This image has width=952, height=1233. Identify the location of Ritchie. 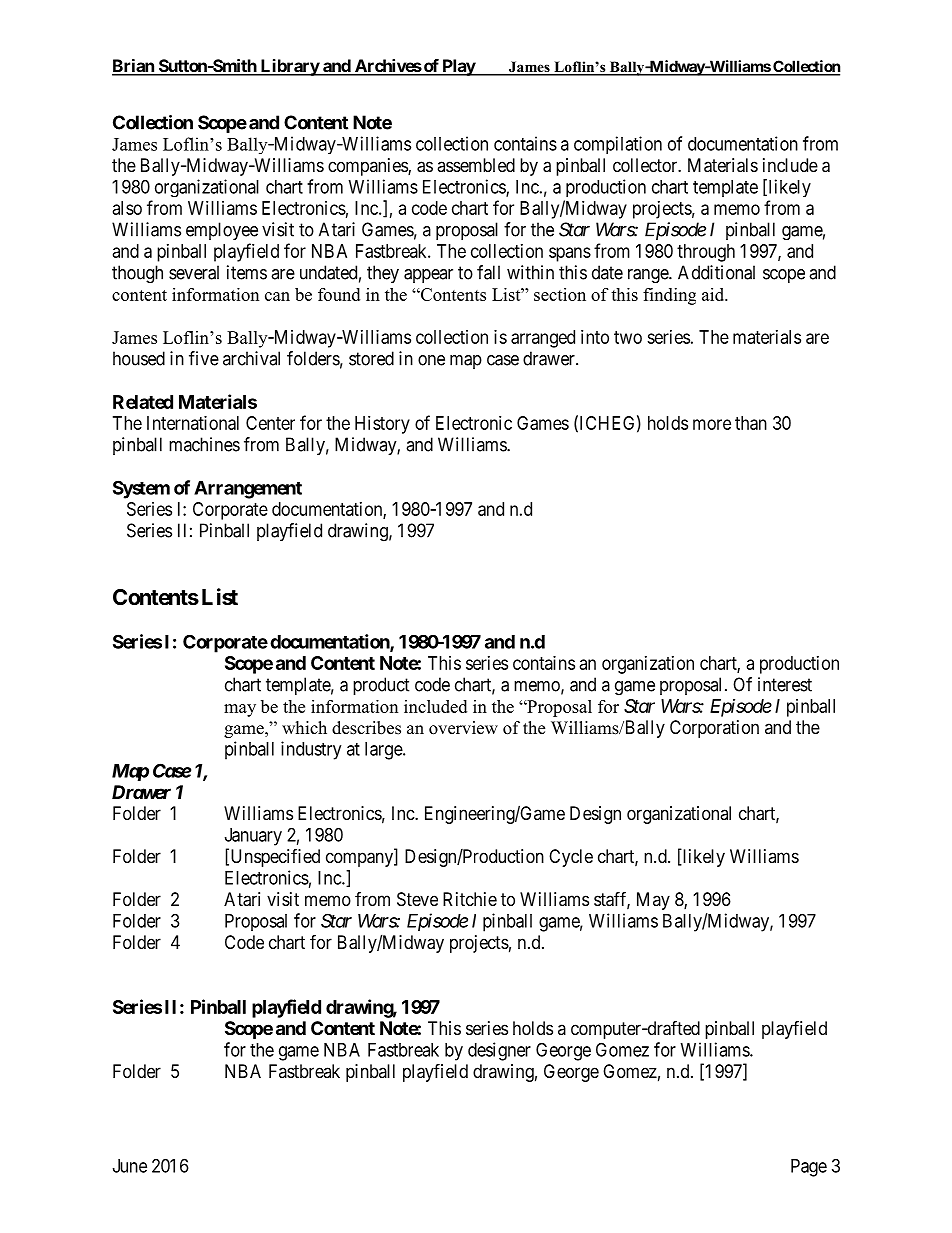
(470, 899).
